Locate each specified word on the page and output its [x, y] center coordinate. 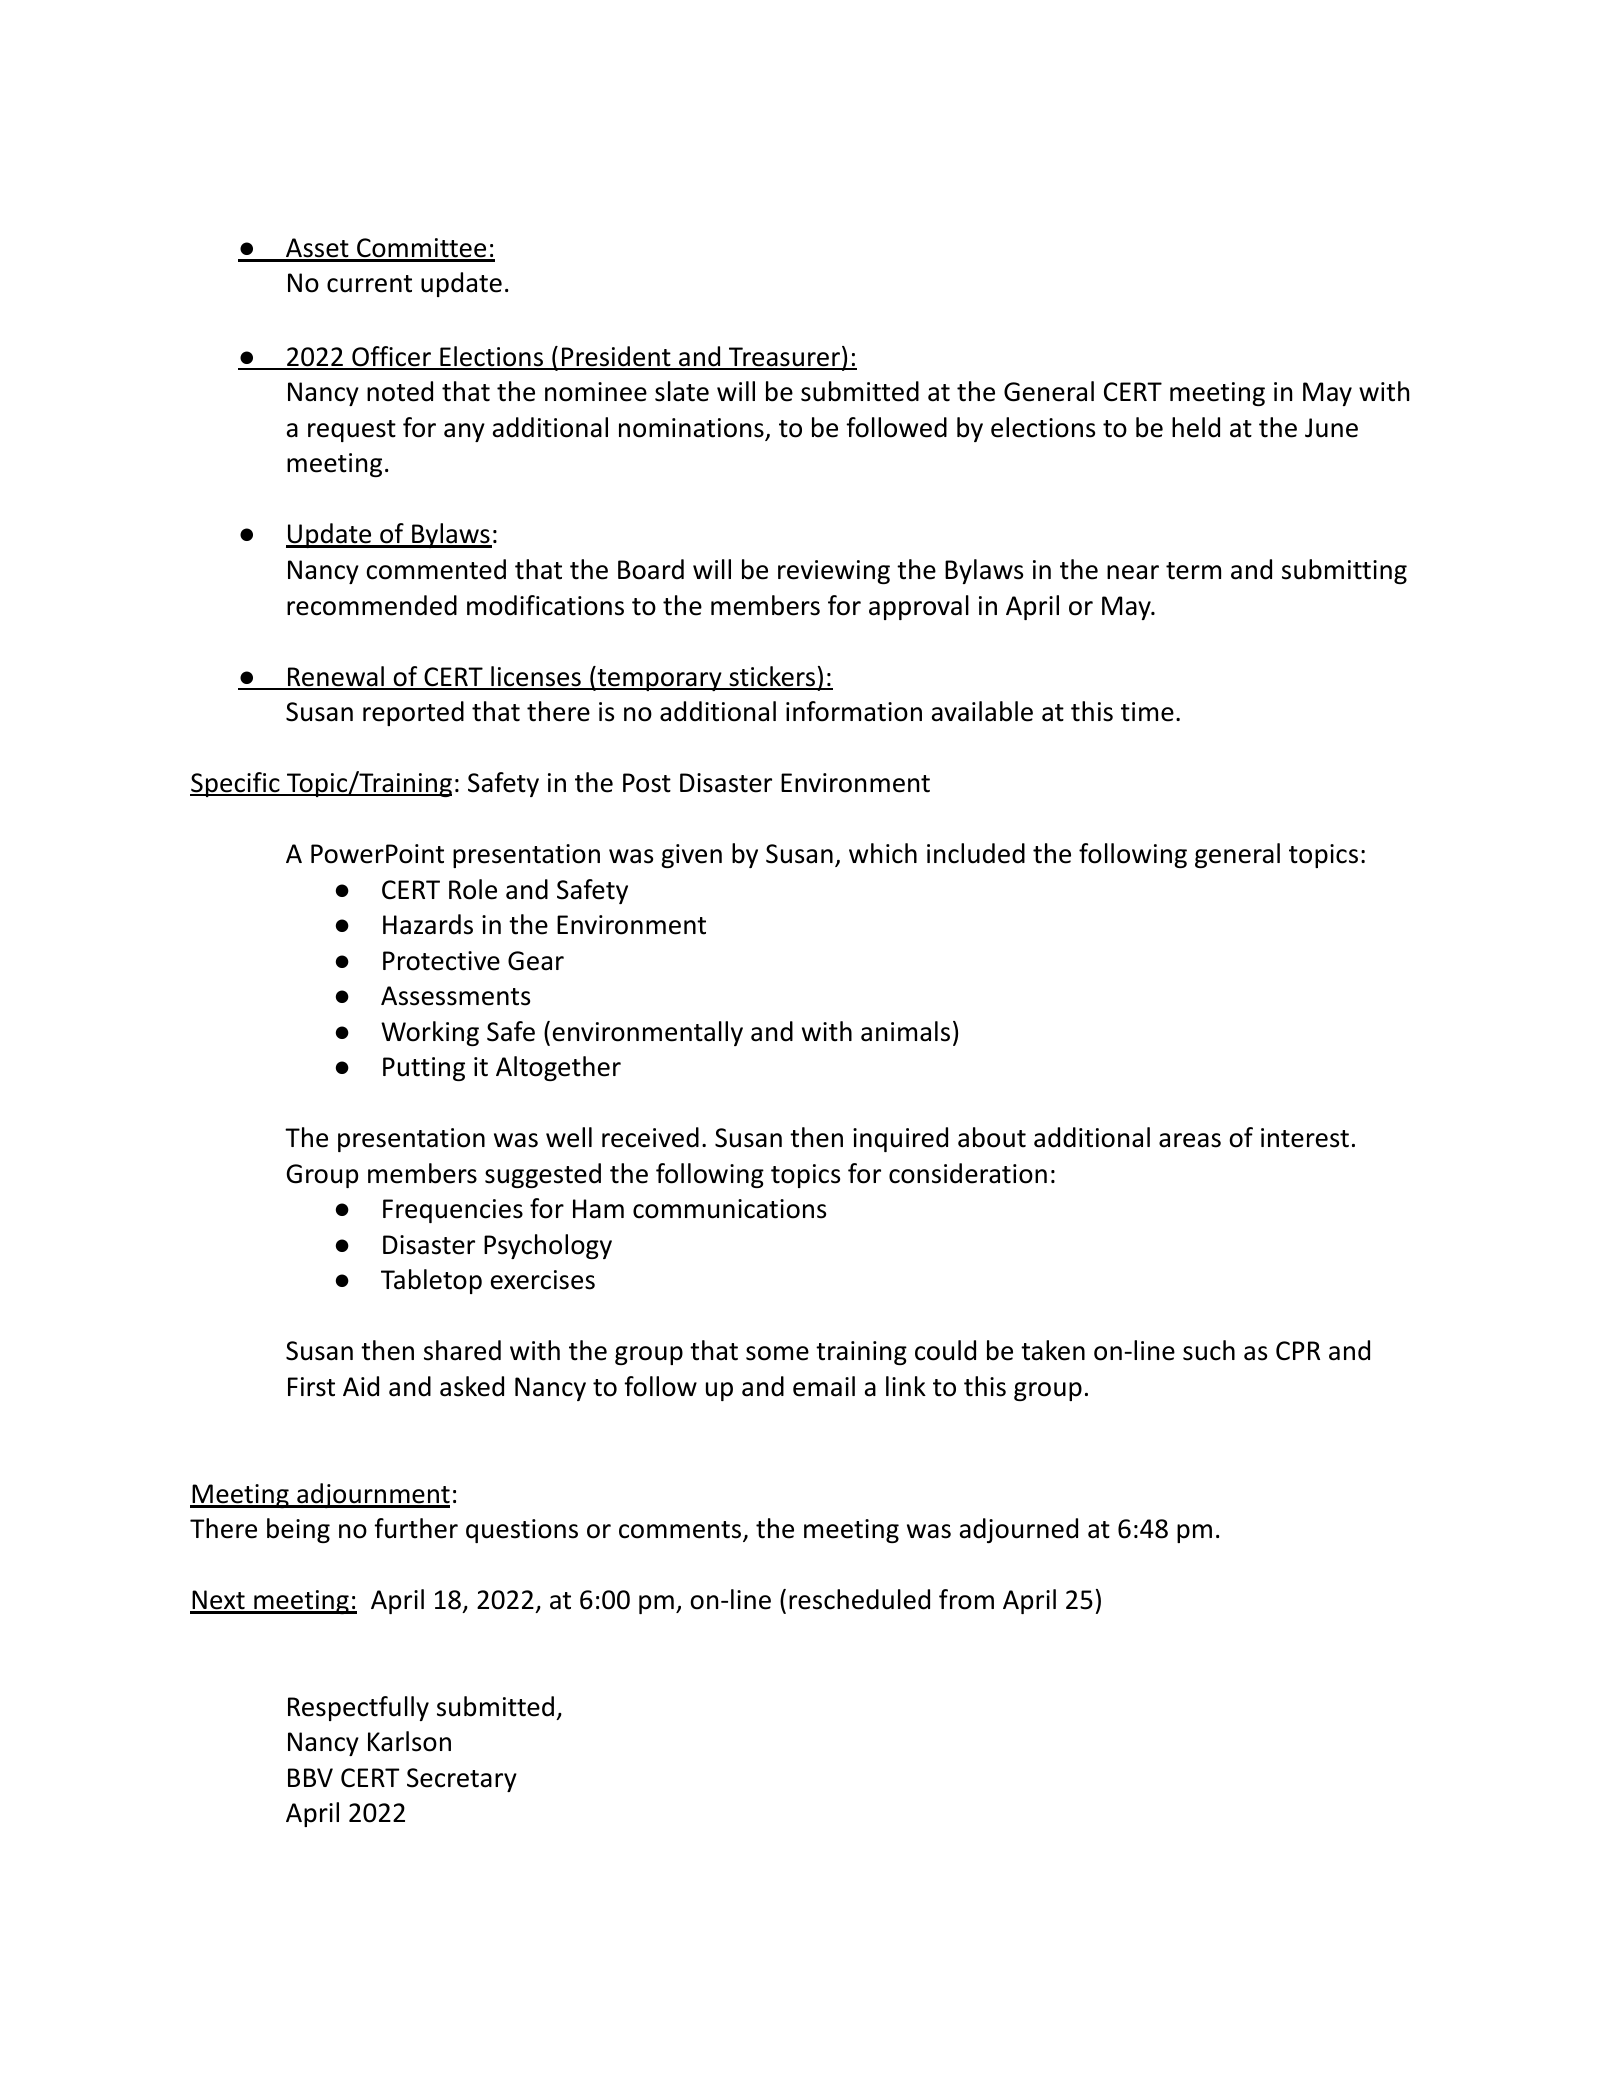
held [1196, 427]
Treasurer [784, 358]
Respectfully [358, 1708]
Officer [392, 357]
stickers [772, 677]
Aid [361, 1386]
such [1209, 1350]
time [1147, 712]
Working [430, 1033]
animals [905, 1031]
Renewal [336, 677]
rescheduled [859, 1599]
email [824, 1386]
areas [1190, 1140]
